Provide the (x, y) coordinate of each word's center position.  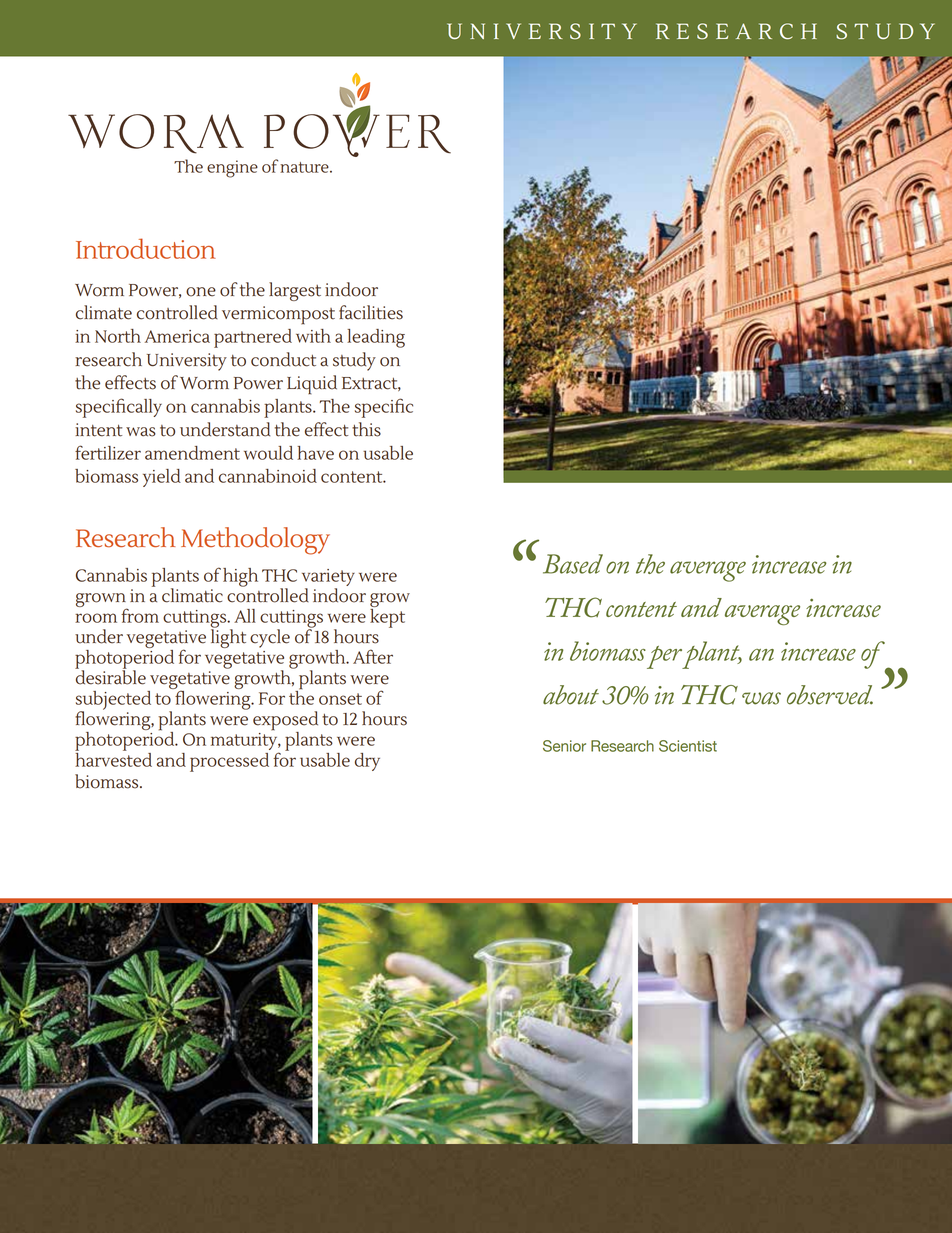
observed (830, 695)
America (177, 336)
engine (232, 169)
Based (573, 564)
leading (376, 338)
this (366, 429)
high (240, 577)
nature (305, 167)
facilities (371, 312)
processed (229, 762)
